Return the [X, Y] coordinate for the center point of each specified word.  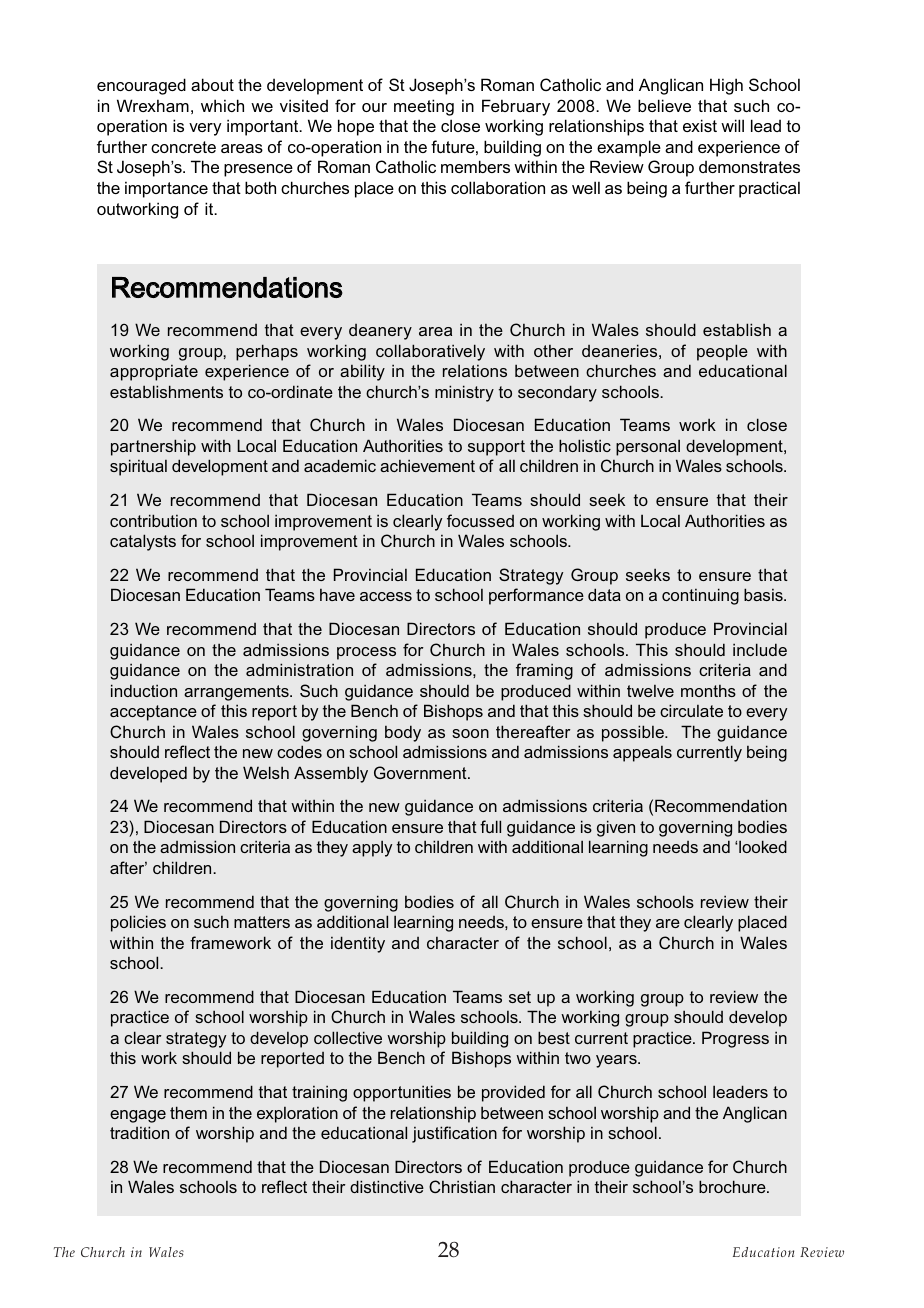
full [490, 826]
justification [454, 1134]
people [722, 352]
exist [700, 125]
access [386, 596]
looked [763, 846]
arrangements [237, 693]
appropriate [154, 373]
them [188, 1112]
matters [262, 922]
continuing [700, 596]
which [222, 105]
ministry [464, 393]
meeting [424, 107]
